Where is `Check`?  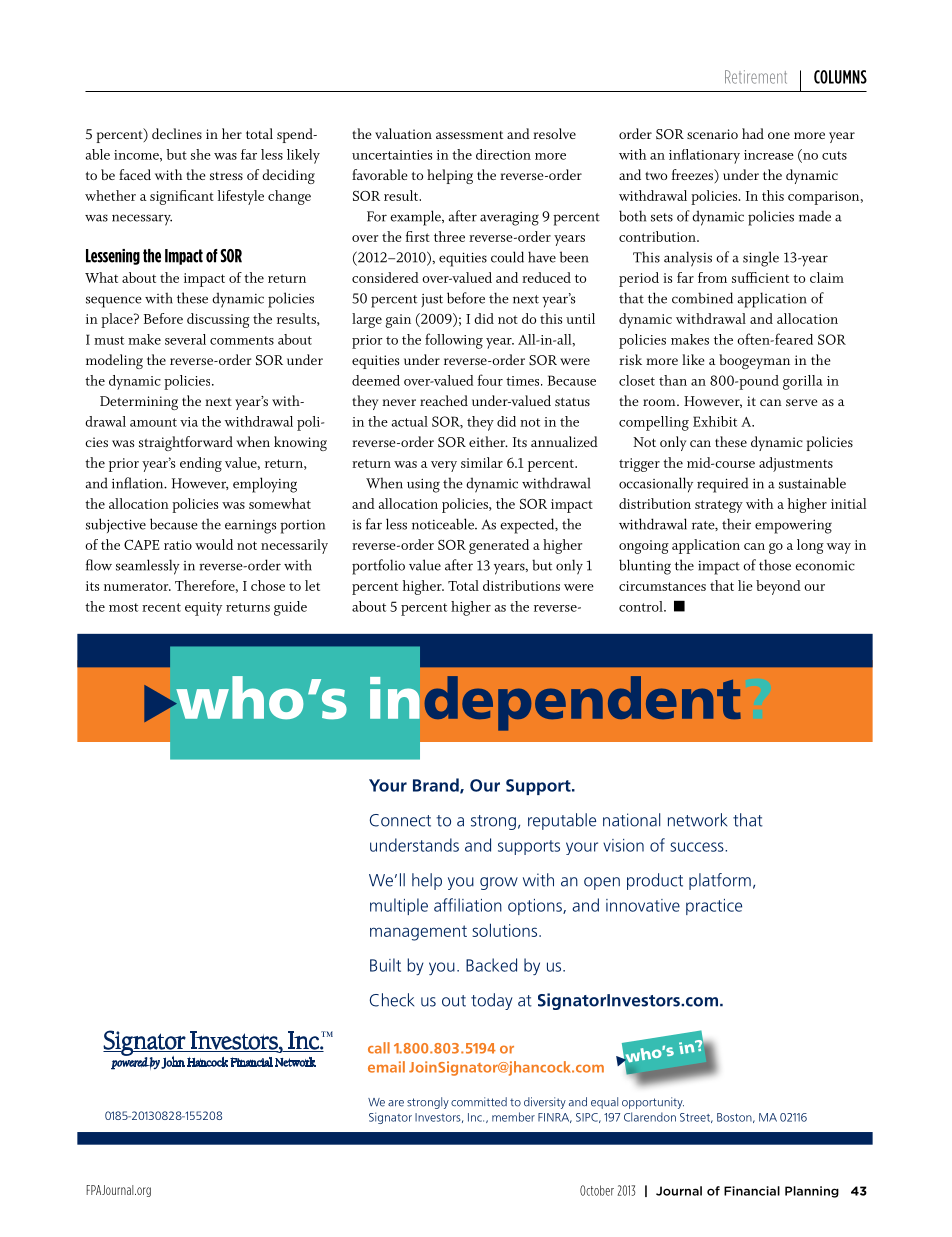 Check is located at coordinates (392, 1000).
